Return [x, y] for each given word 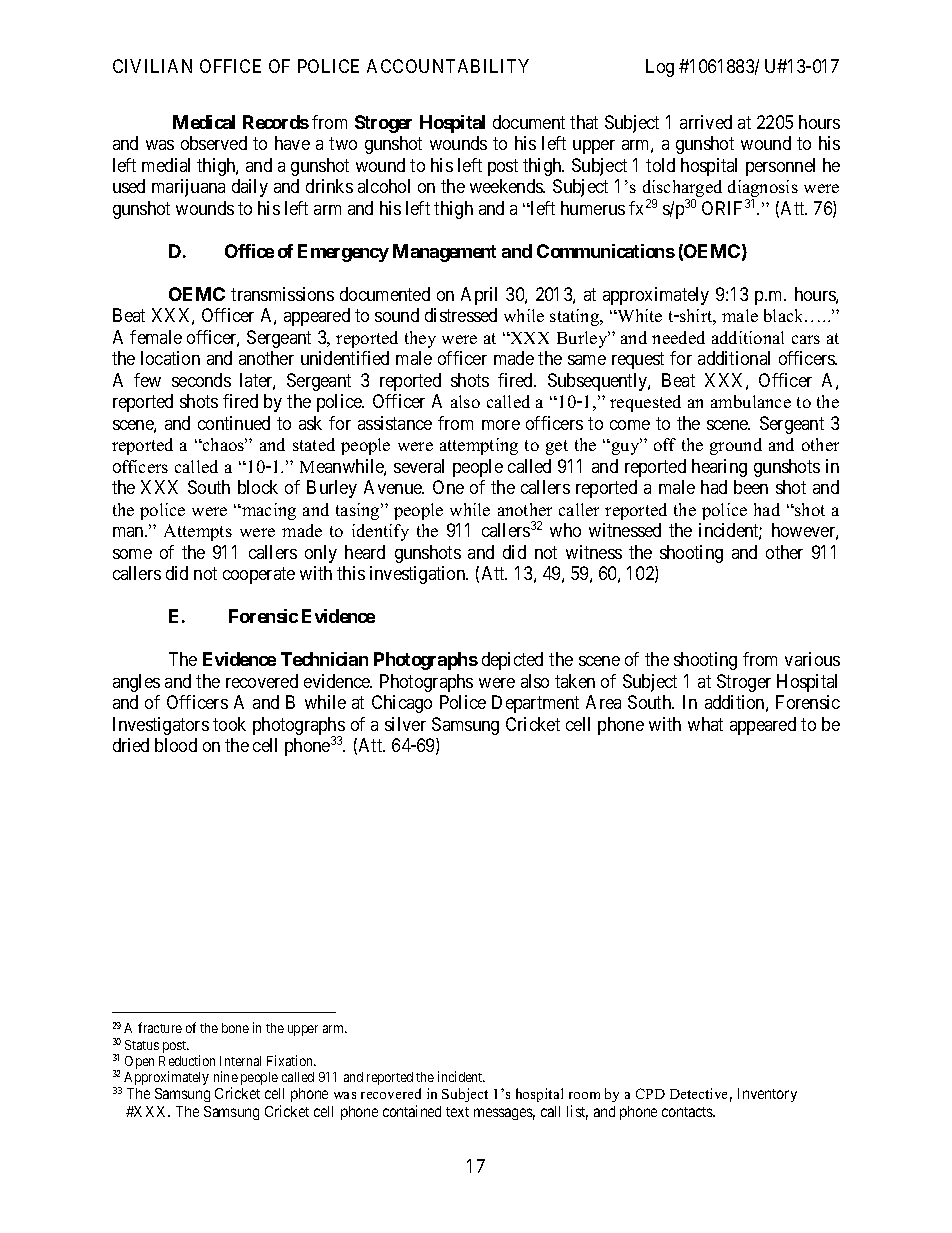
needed [678, 337]
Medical [204, 122]
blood [176, 745]
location [170, 358]
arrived [706, 122]
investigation [419, 575]
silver [405, 724]
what [705, 724]
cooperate [259, 575]
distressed [461, 315]
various [812, 659]
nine [226, 1076]
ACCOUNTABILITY [448, 66]
